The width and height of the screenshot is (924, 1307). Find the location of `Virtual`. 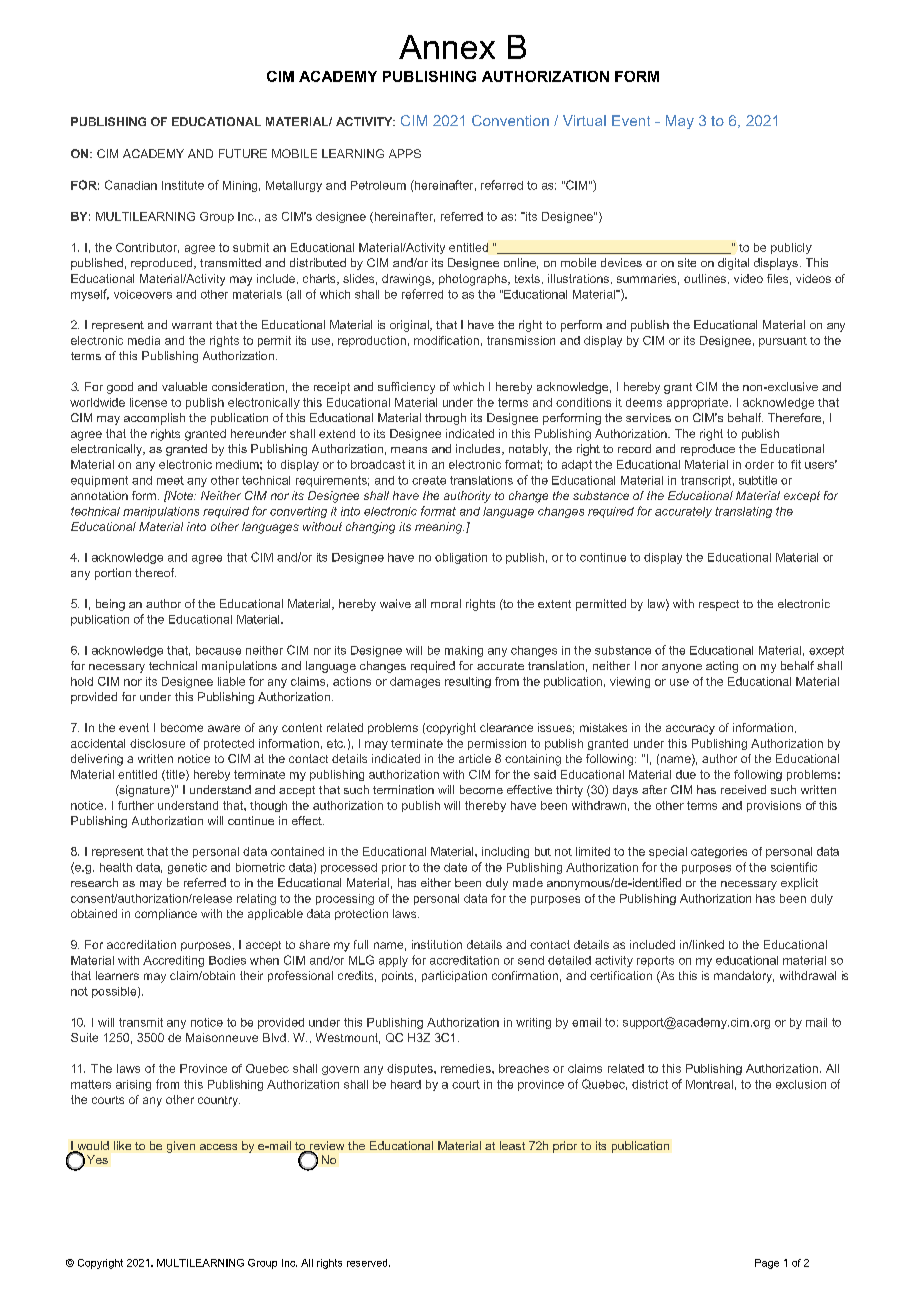

Virtual is located at coordinates (584, 120).
